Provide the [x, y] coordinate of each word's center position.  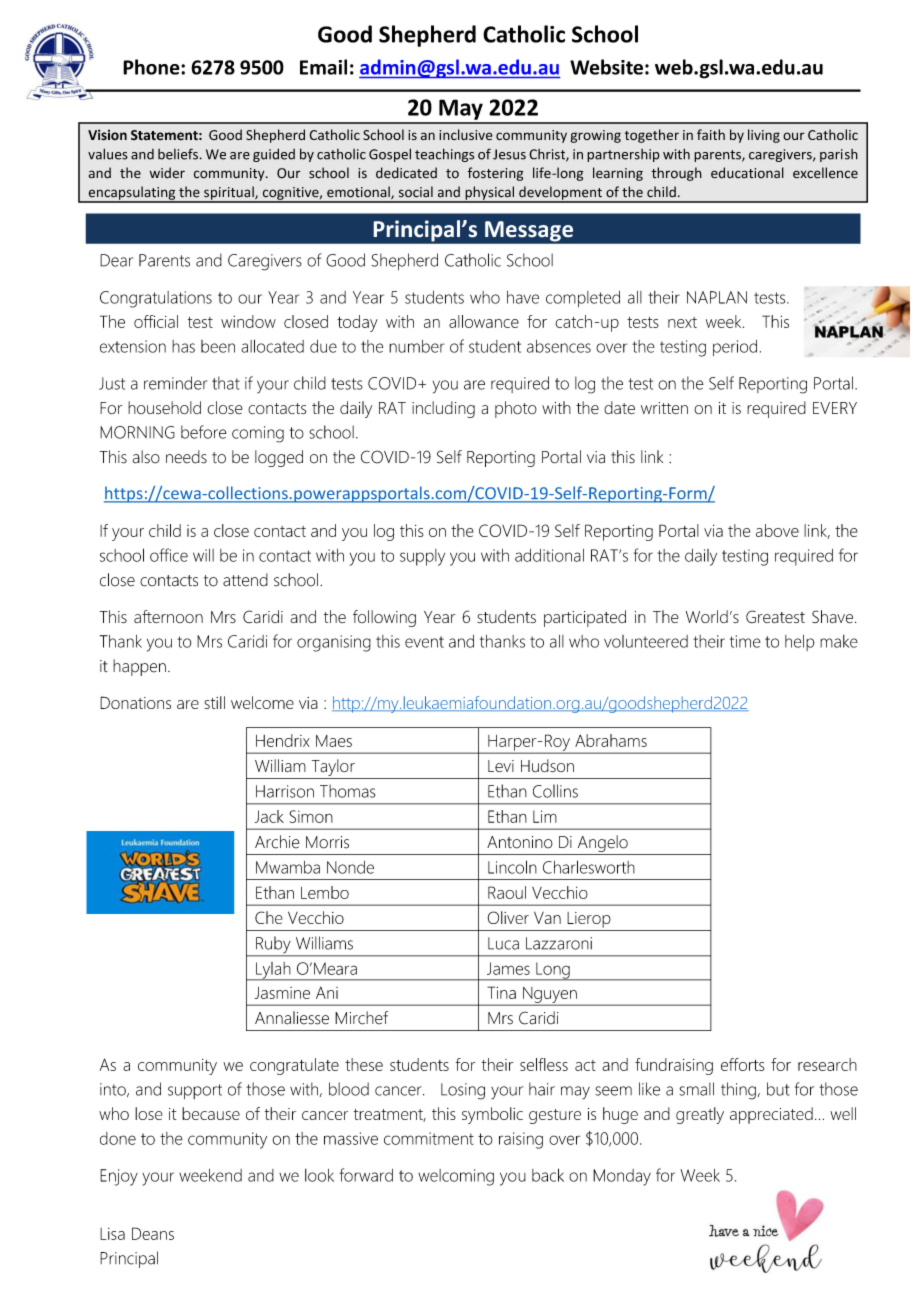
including [443, 409]
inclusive [466, 134]
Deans [153, 1233]
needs [186, 457]
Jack [269, 816]
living [764, 136]
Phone [152, 67]
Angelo [603, 843]
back [548, 1175]
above [777, 530]
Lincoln [512, 867]
